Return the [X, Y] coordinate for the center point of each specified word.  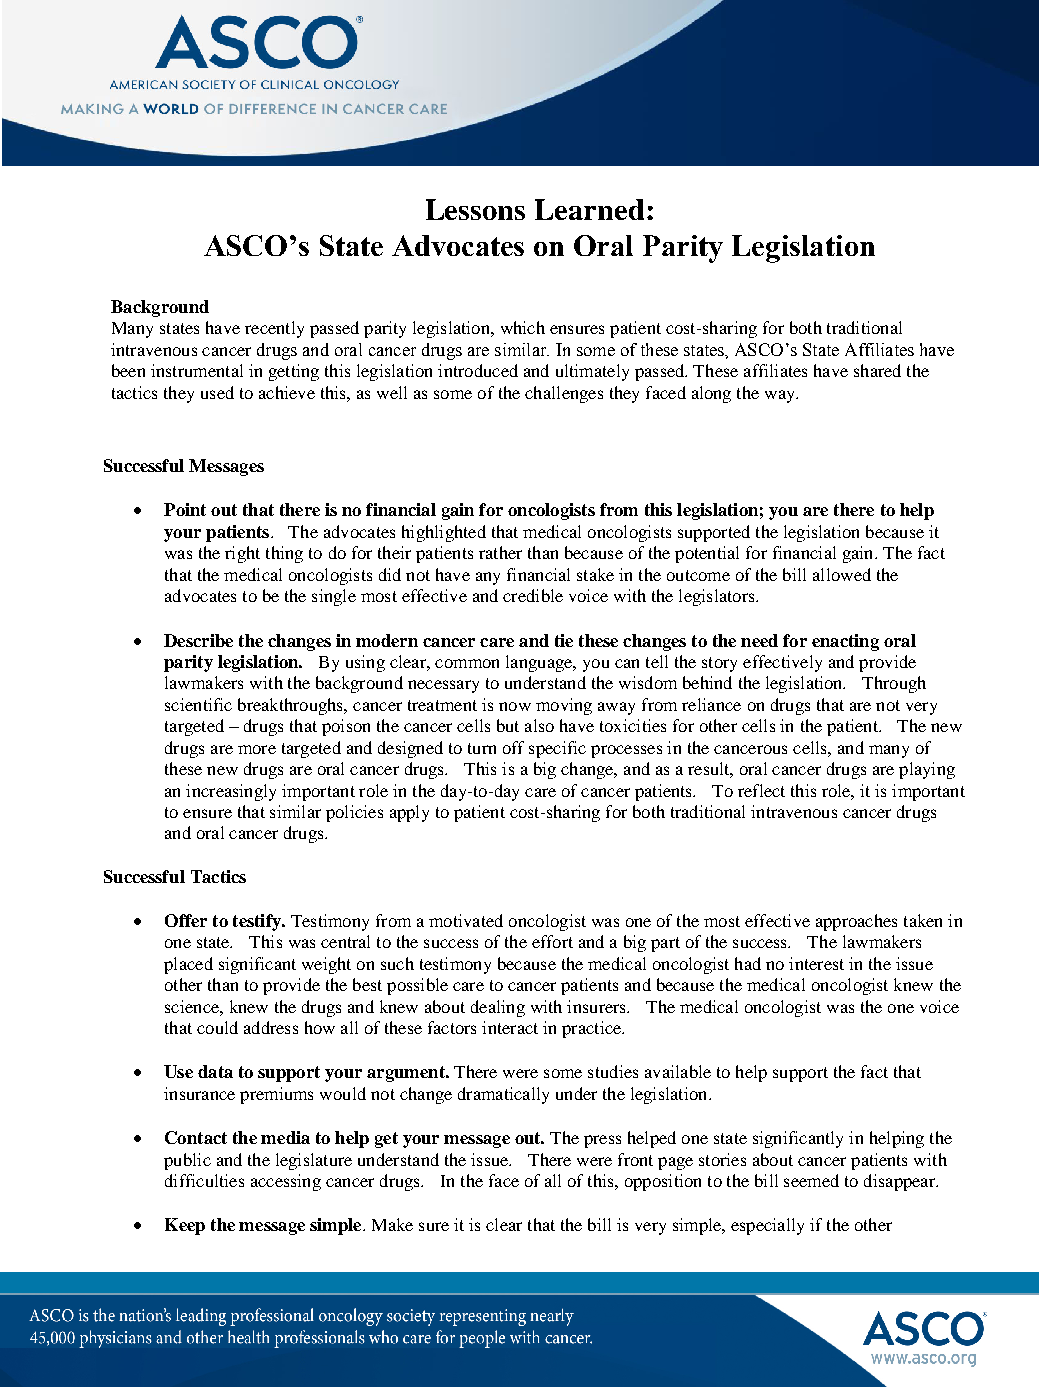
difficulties [204, 1180]
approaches [856, 922]
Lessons [475, 209]
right [242, 554]
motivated [466, 920]
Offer [186, 920]
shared [877, 370]
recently [274, 329]
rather [500, 552]
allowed [842, 574]
